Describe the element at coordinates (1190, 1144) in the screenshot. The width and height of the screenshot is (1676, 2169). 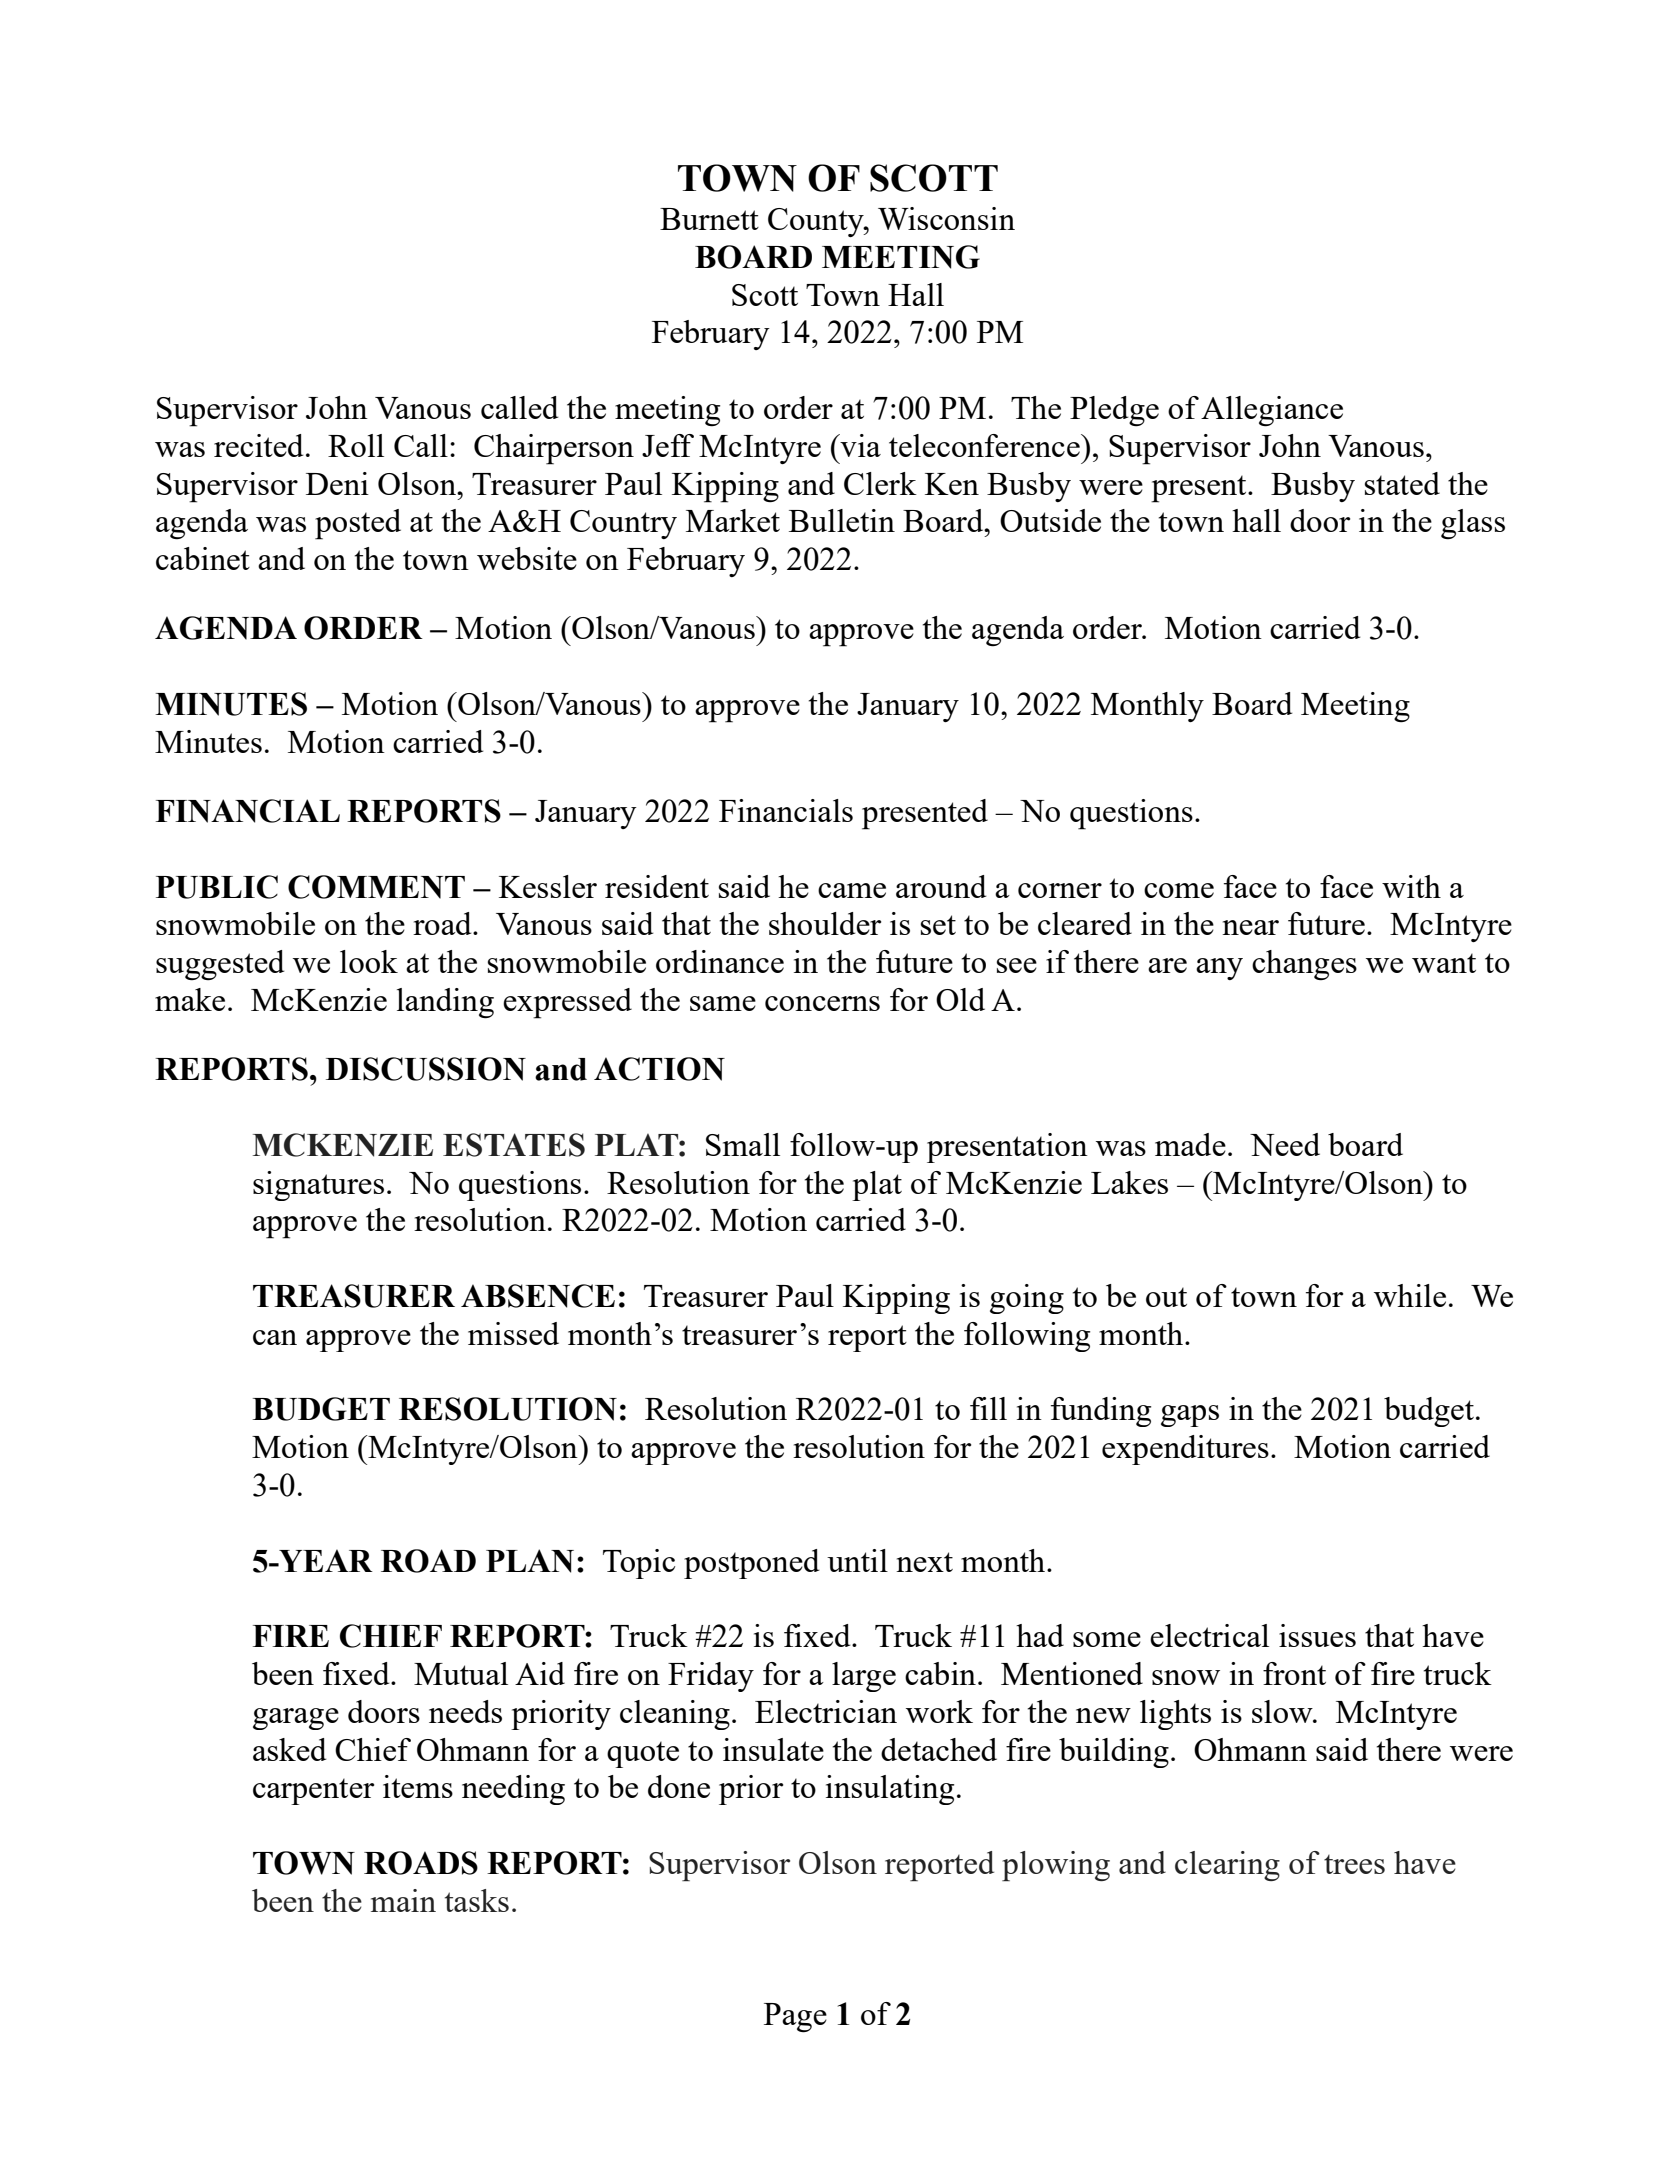
I see `made` at that location.
